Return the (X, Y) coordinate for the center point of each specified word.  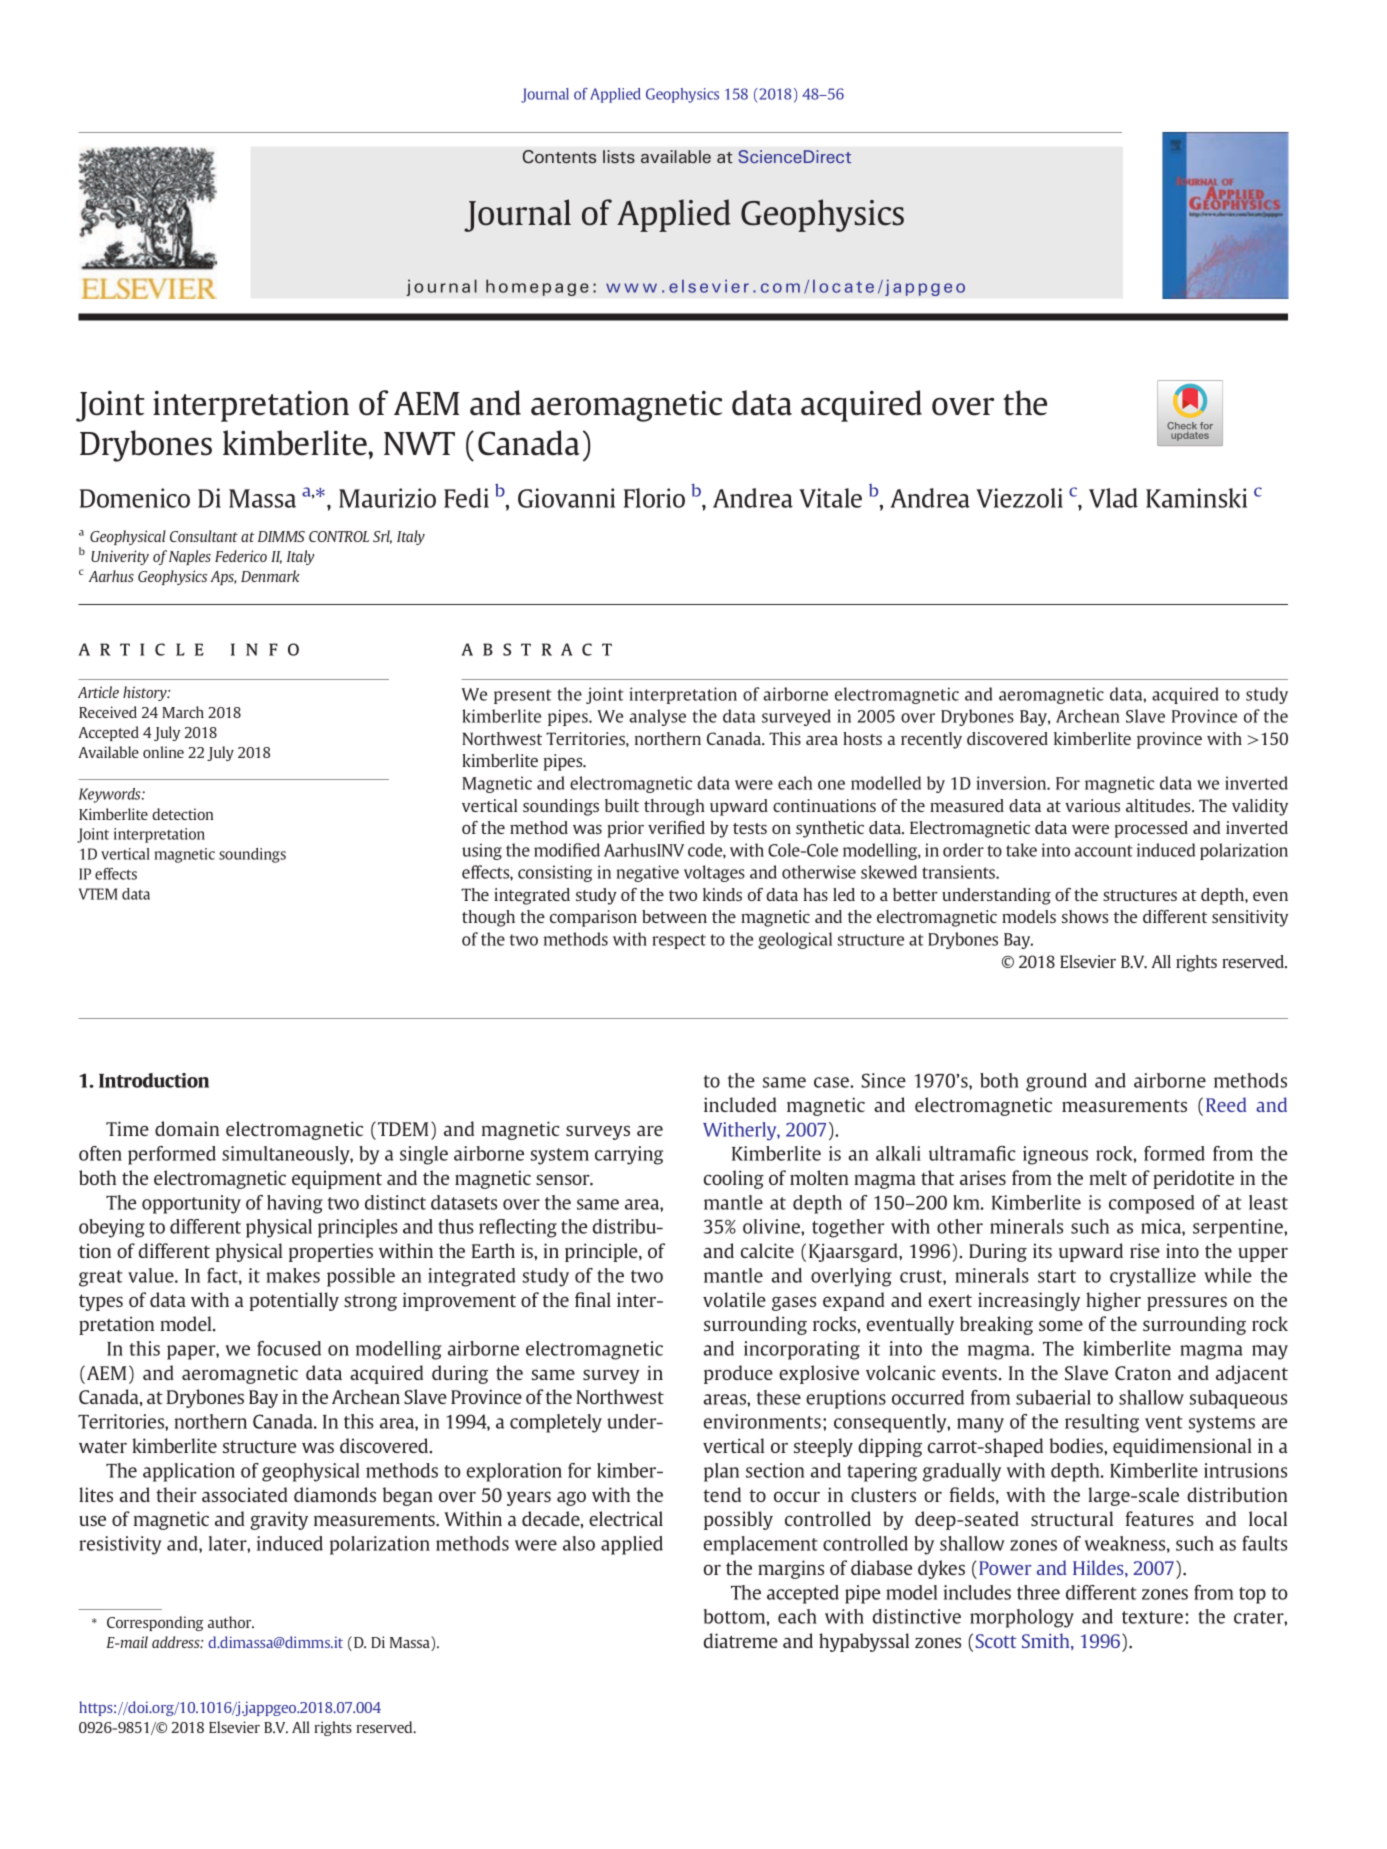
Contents (559, 156)
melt (1108, 1177)
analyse (657, 717)
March (183, 712)
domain (187, 1128)
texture (1152, 1617)
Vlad (1113, 498)
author (231, 1622)
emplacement (761, 1545)
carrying (629, 1155)
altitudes (1159, 805)
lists (619, 156)
